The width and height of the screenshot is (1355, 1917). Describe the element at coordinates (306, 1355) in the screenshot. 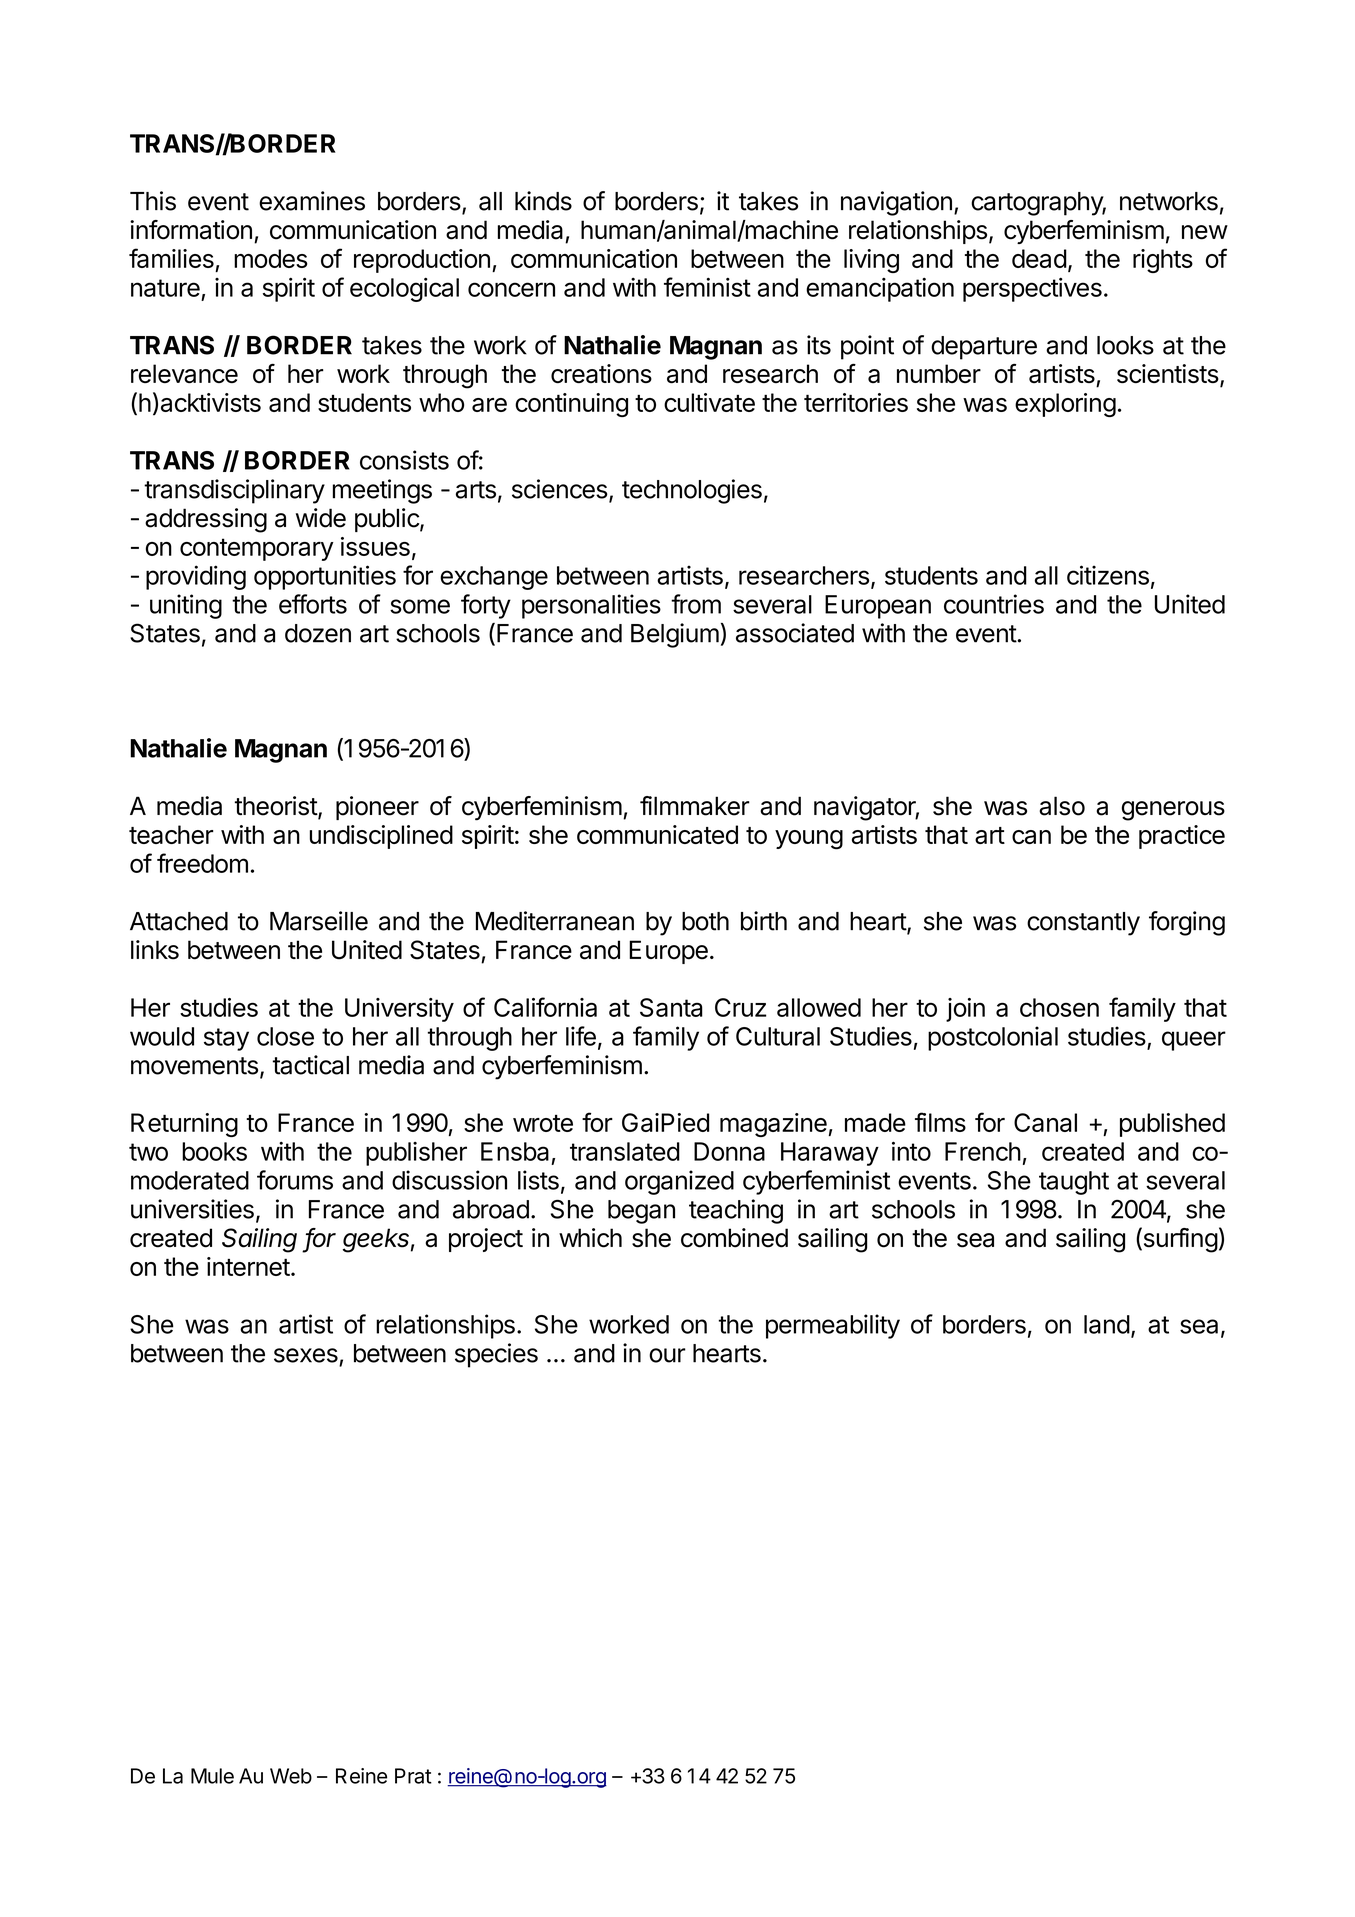

I see `sexes` at that location.
